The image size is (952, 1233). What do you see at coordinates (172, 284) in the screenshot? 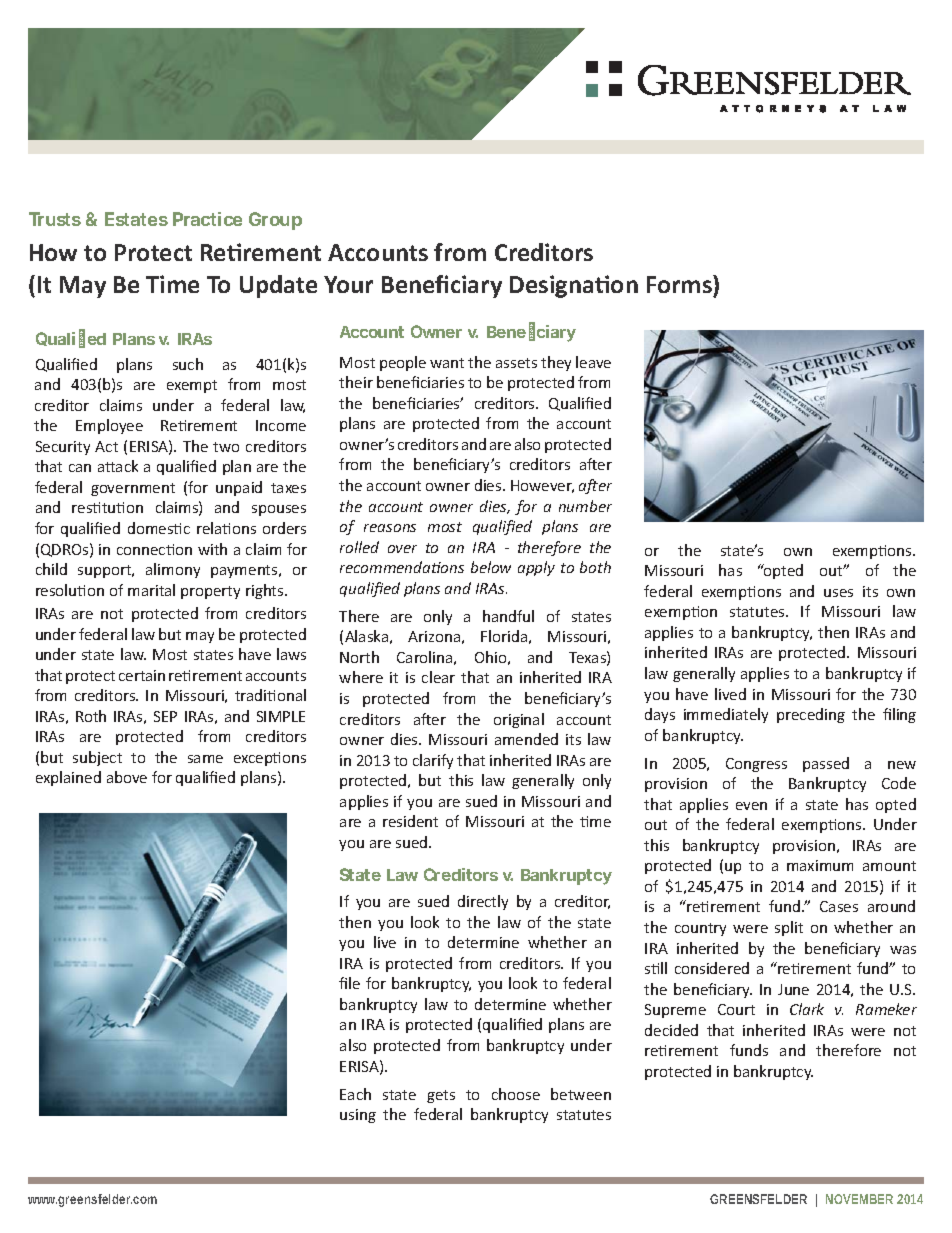
I see `Time` at bounding box center [172, 284].
